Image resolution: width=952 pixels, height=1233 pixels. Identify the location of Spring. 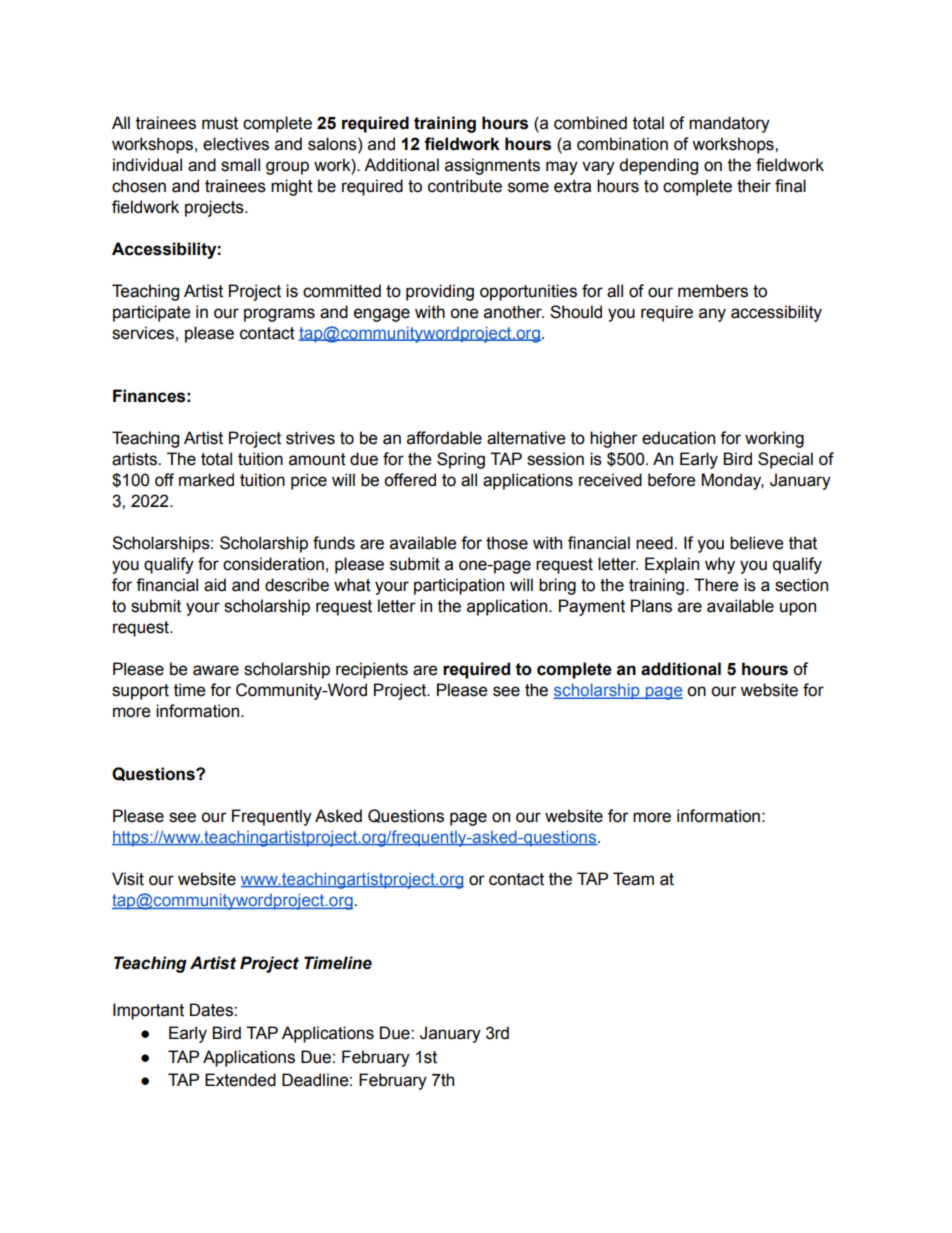
(461, 460).
